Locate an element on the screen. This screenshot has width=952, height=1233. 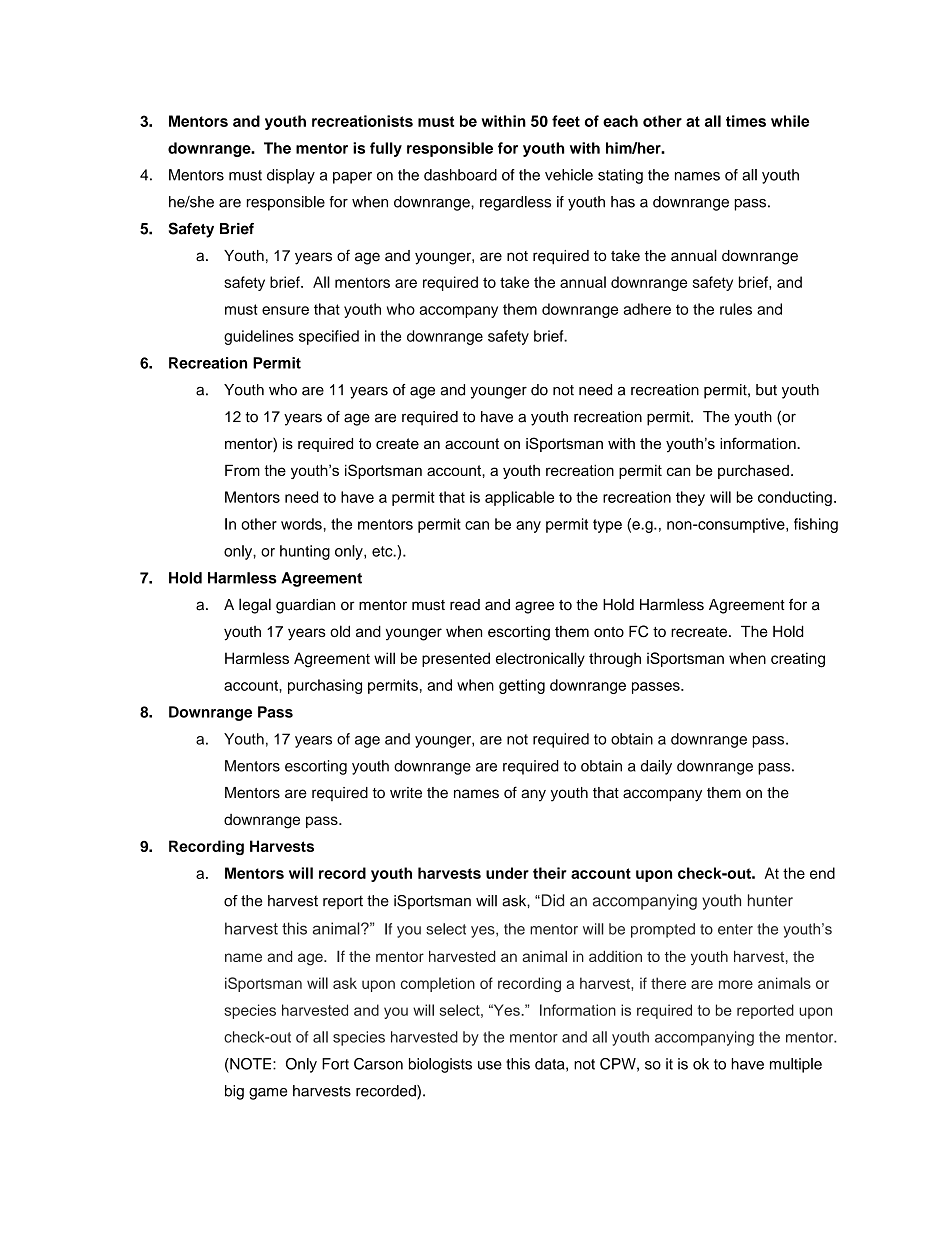
times is located at coordinates (746, 121).
